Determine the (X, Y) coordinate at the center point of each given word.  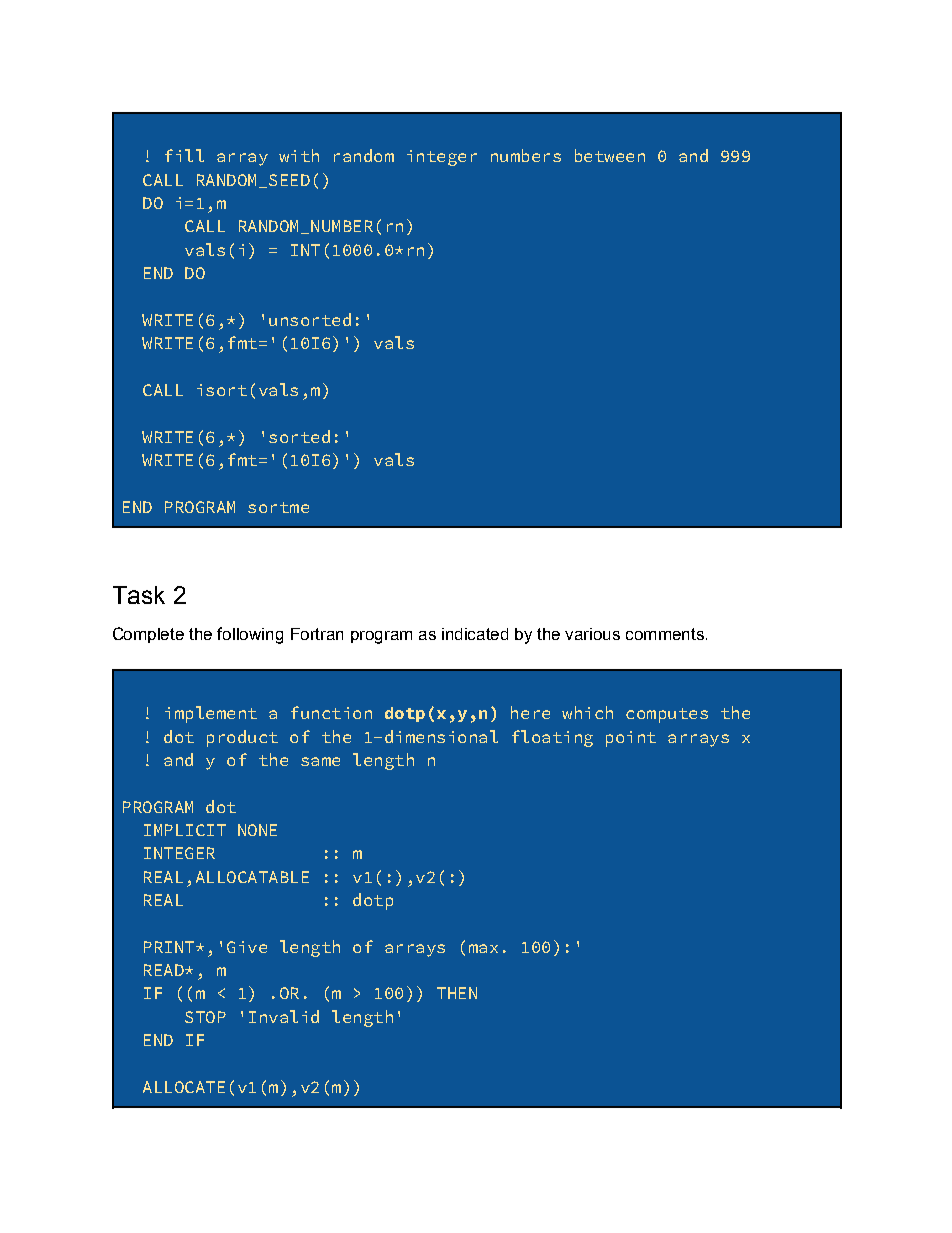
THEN (457, 993)
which (587, 712)
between (610, 155)
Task (139, 595)
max (483, 948)
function (331, 712)
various (592, 634)
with (299, 155)
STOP (205, 1017)
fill (184, 155)
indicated (475, 634)
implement (211, 714)
